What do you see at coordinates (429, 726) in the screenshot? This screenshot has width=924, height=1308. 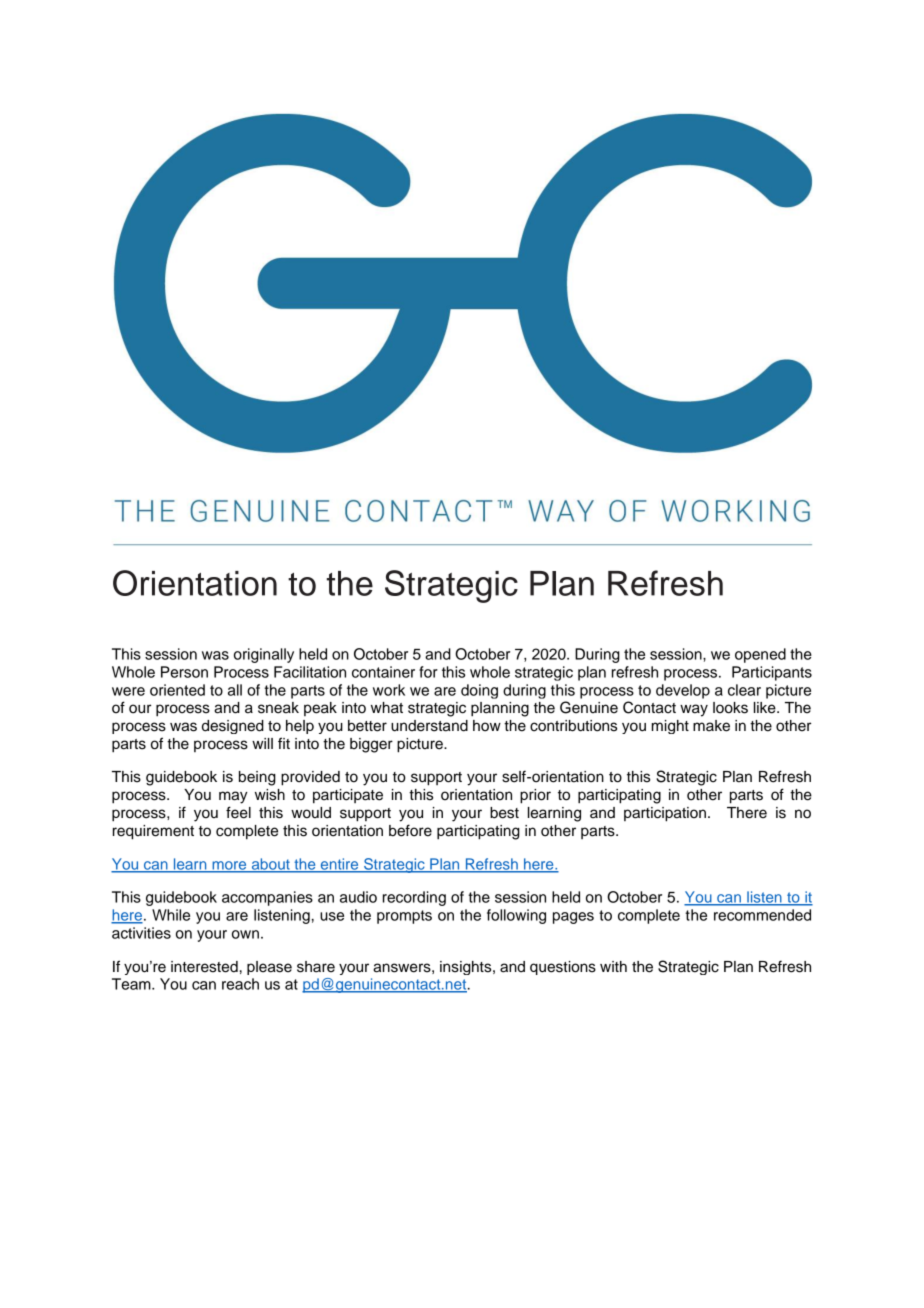 I see `understand` at bounding box center [429, 726].
